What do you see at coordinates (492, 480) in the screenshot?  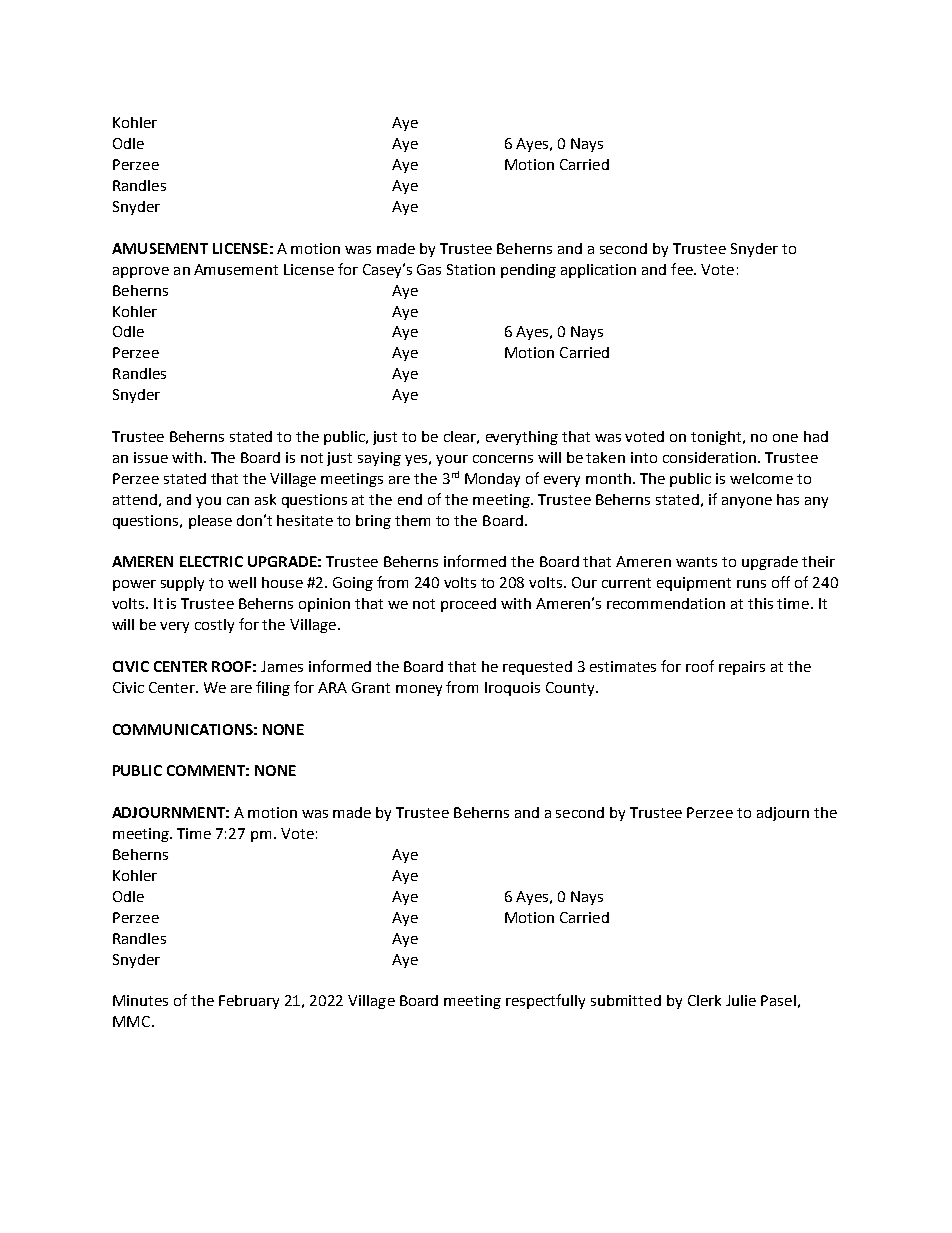 I see `Monday` at bounding box center [492, 480].
